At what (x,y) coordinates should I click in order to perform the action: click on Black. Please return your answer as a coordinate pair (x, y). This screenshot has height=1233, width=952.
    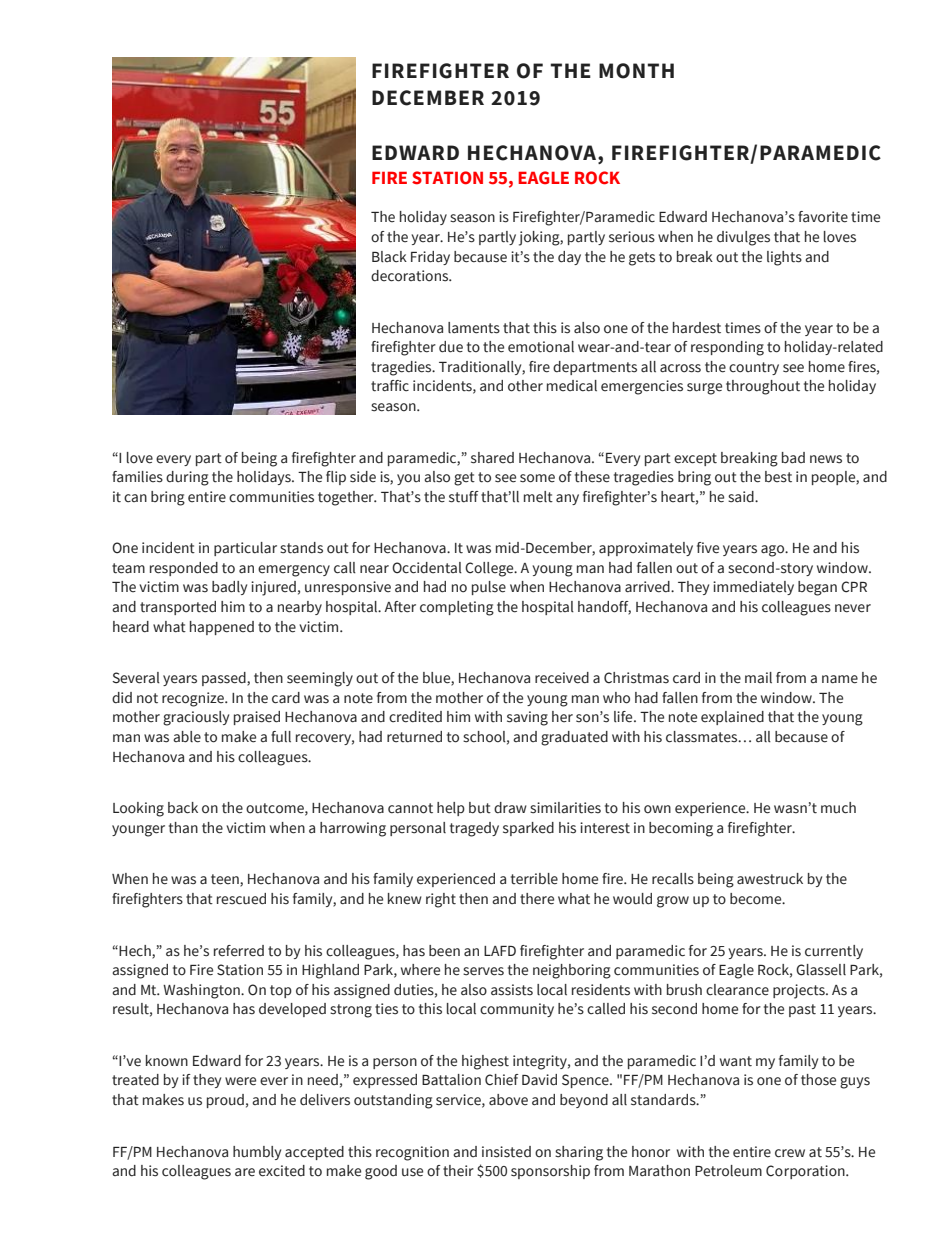
    Looking at the image, I should click on (389, 257).
